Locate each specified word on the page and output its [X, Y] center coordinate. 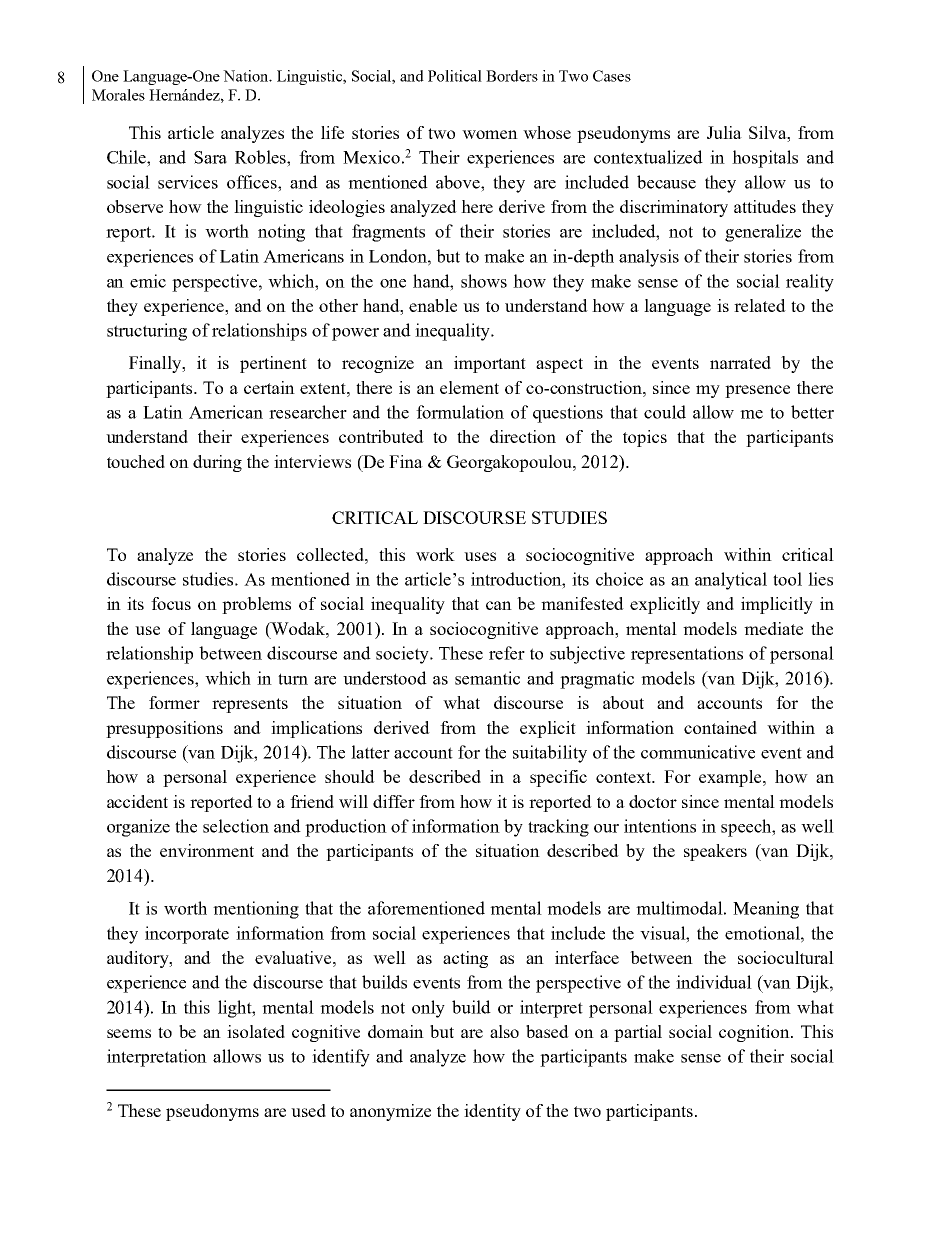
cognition [755, 1033]
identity [492, 1112]
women [490, 134]
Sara [210, 157]
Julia [724, 132]
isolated [256, 1031]
